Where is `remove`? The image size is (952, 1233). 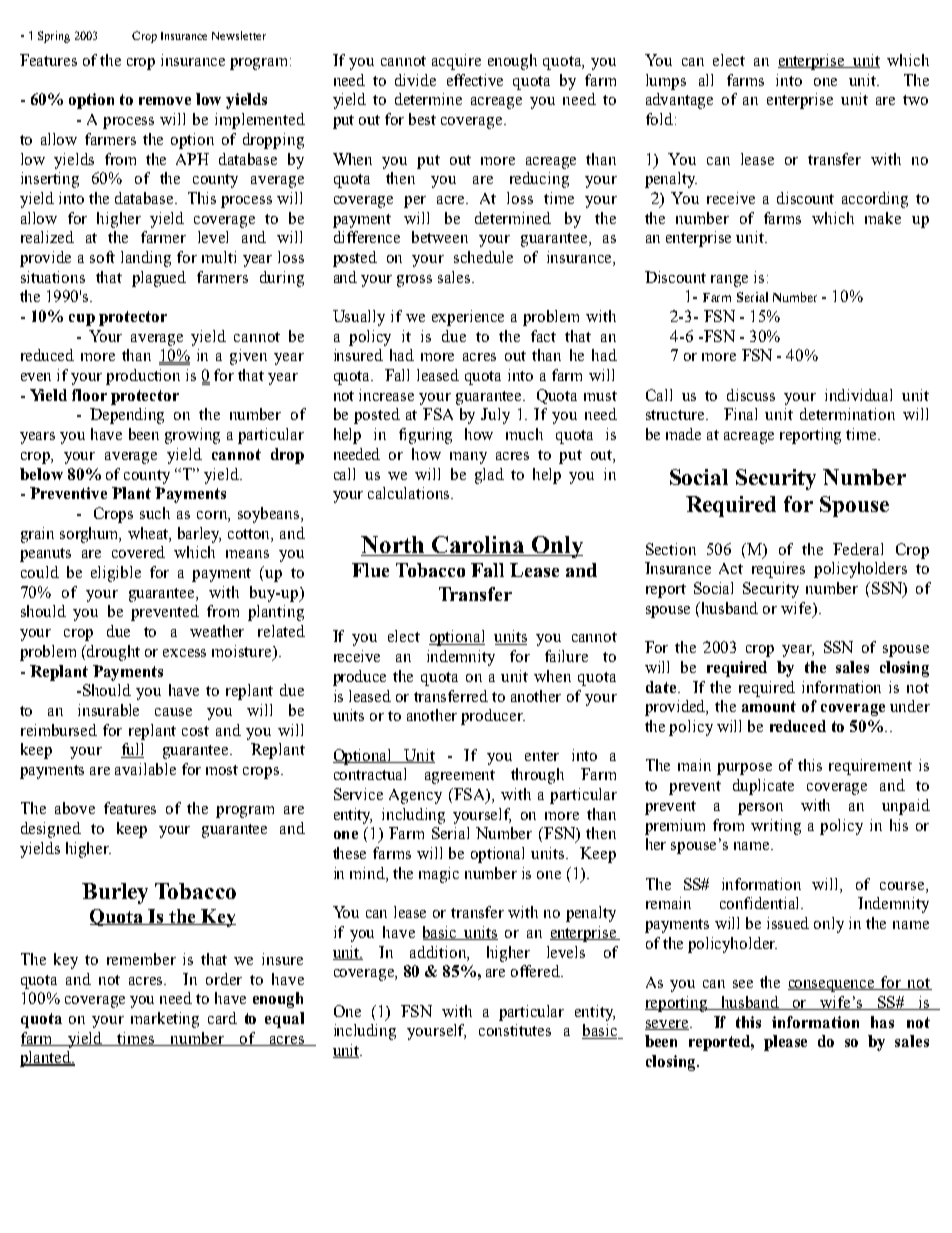 remove is located at coordinates (165, 101).
